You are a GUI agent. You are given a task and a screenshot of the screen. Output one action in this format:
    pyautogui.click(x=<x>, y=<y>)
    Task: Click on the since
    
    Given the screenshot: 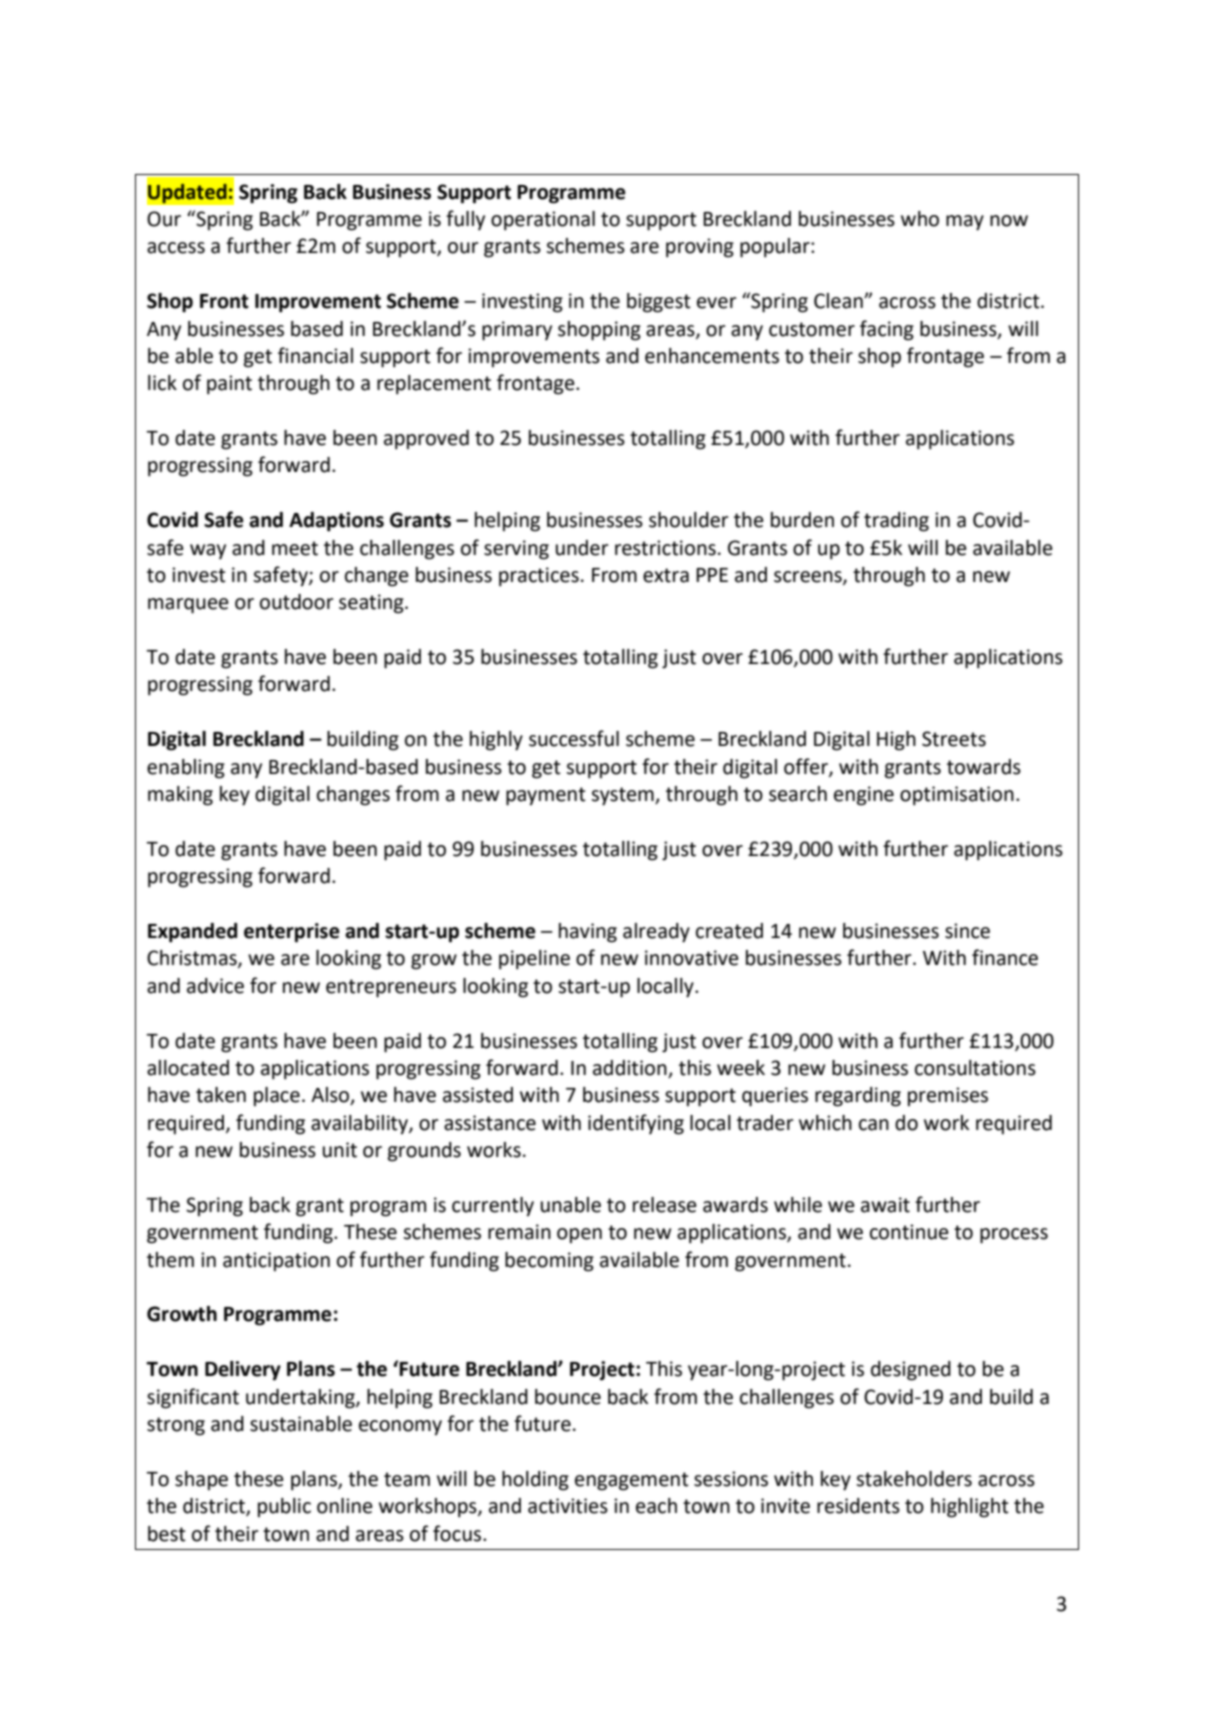 What is the action you would take?
    pyautogui.click(x=967, y=931)
